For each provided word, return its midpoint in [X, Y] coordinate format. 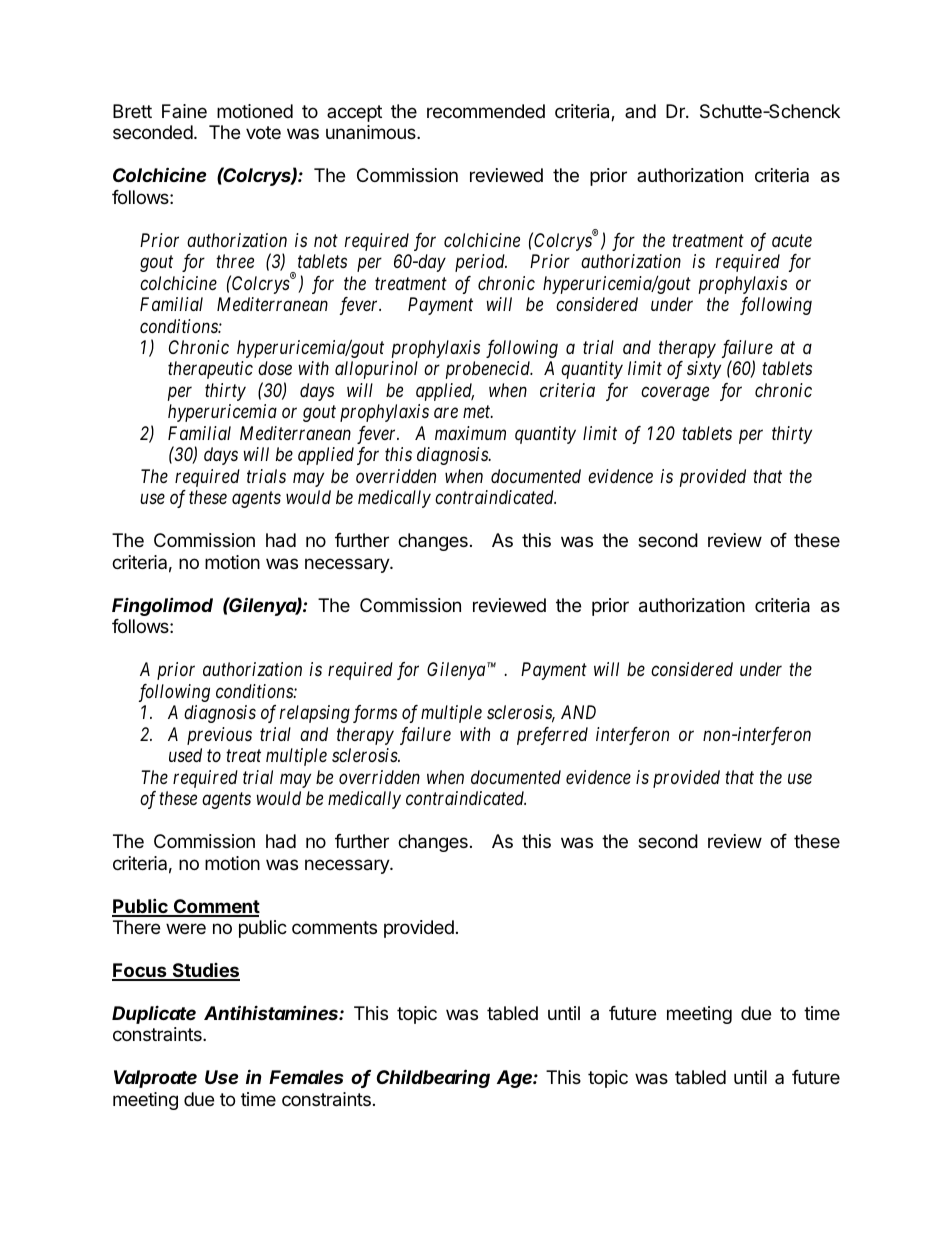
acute [792, 240]
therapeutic [210, 370]
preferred [552, 736]
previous [219, 736]
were [186, 928]
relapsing [315, 714]
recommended [486, 111]
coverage [675, 394]
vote [263, 132]
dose [275, 368]
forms [375, 714]
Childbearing [433, 1078]
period [481, 263]
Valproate [155, 1079]
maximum [470, 433]
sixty [704, 370]
